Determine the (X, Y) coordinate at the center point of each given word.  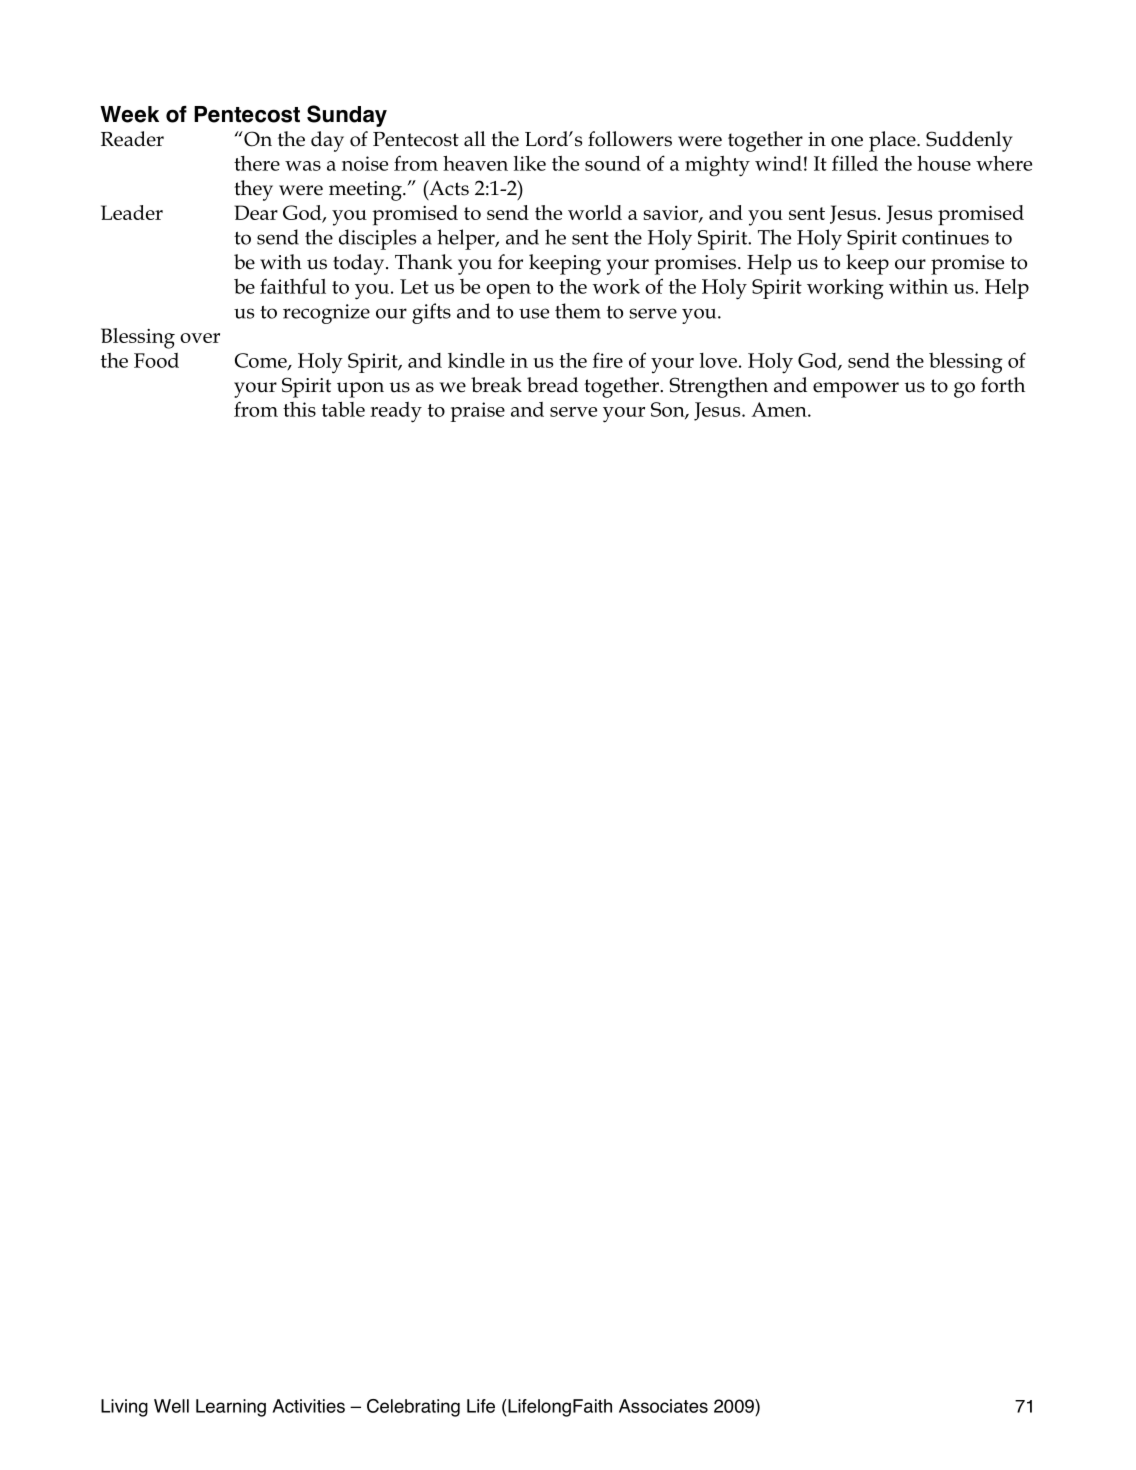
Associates (663, 1406)
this (299, 409)
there (257, 163)
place (893, 141)
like (530, 163)
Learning (231, 1408)
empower (856, 390)
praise (478, 412)
